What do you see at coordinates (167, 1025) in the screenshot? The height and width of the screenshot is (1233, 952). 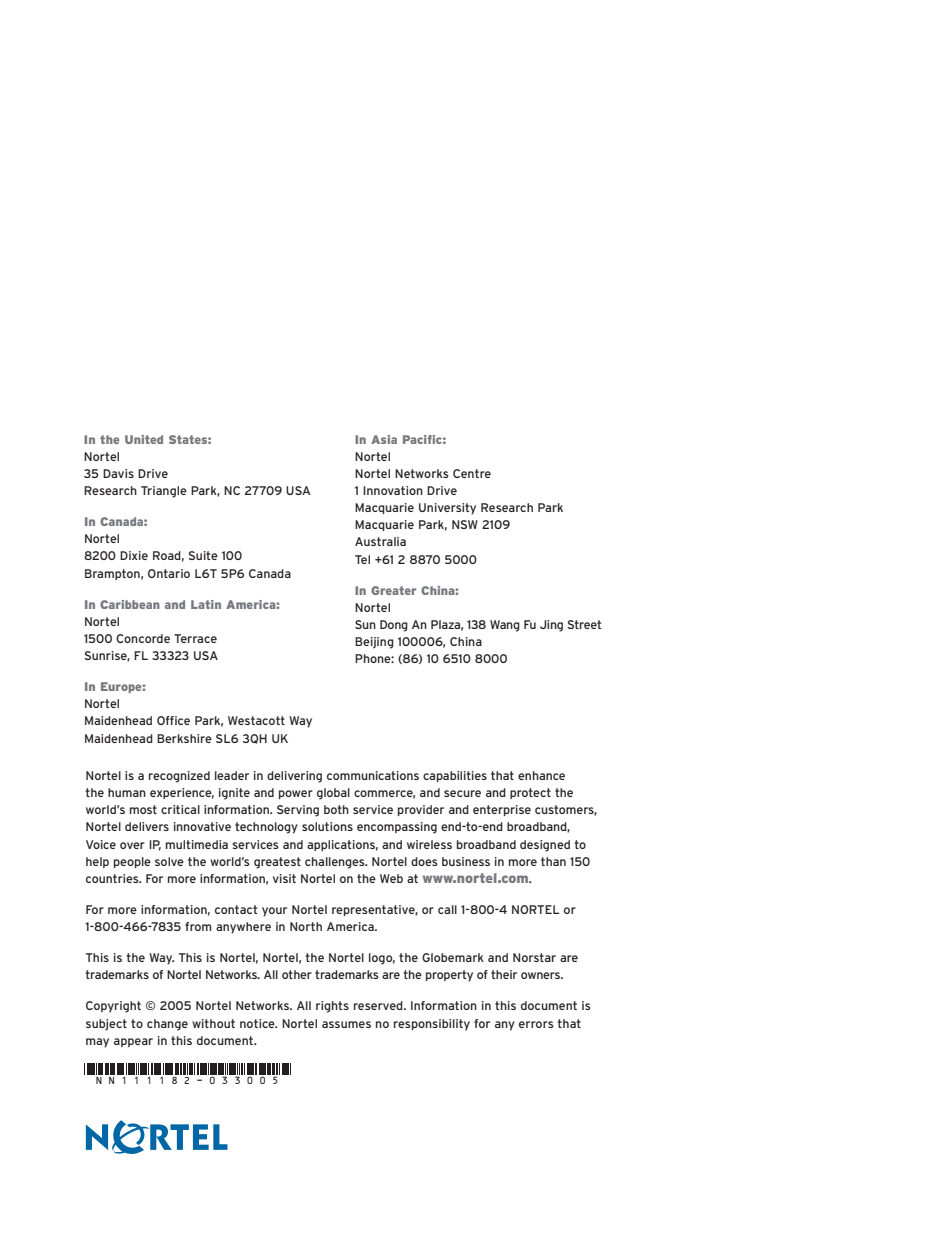 I see `change` at bounding box center [167, 1025].
